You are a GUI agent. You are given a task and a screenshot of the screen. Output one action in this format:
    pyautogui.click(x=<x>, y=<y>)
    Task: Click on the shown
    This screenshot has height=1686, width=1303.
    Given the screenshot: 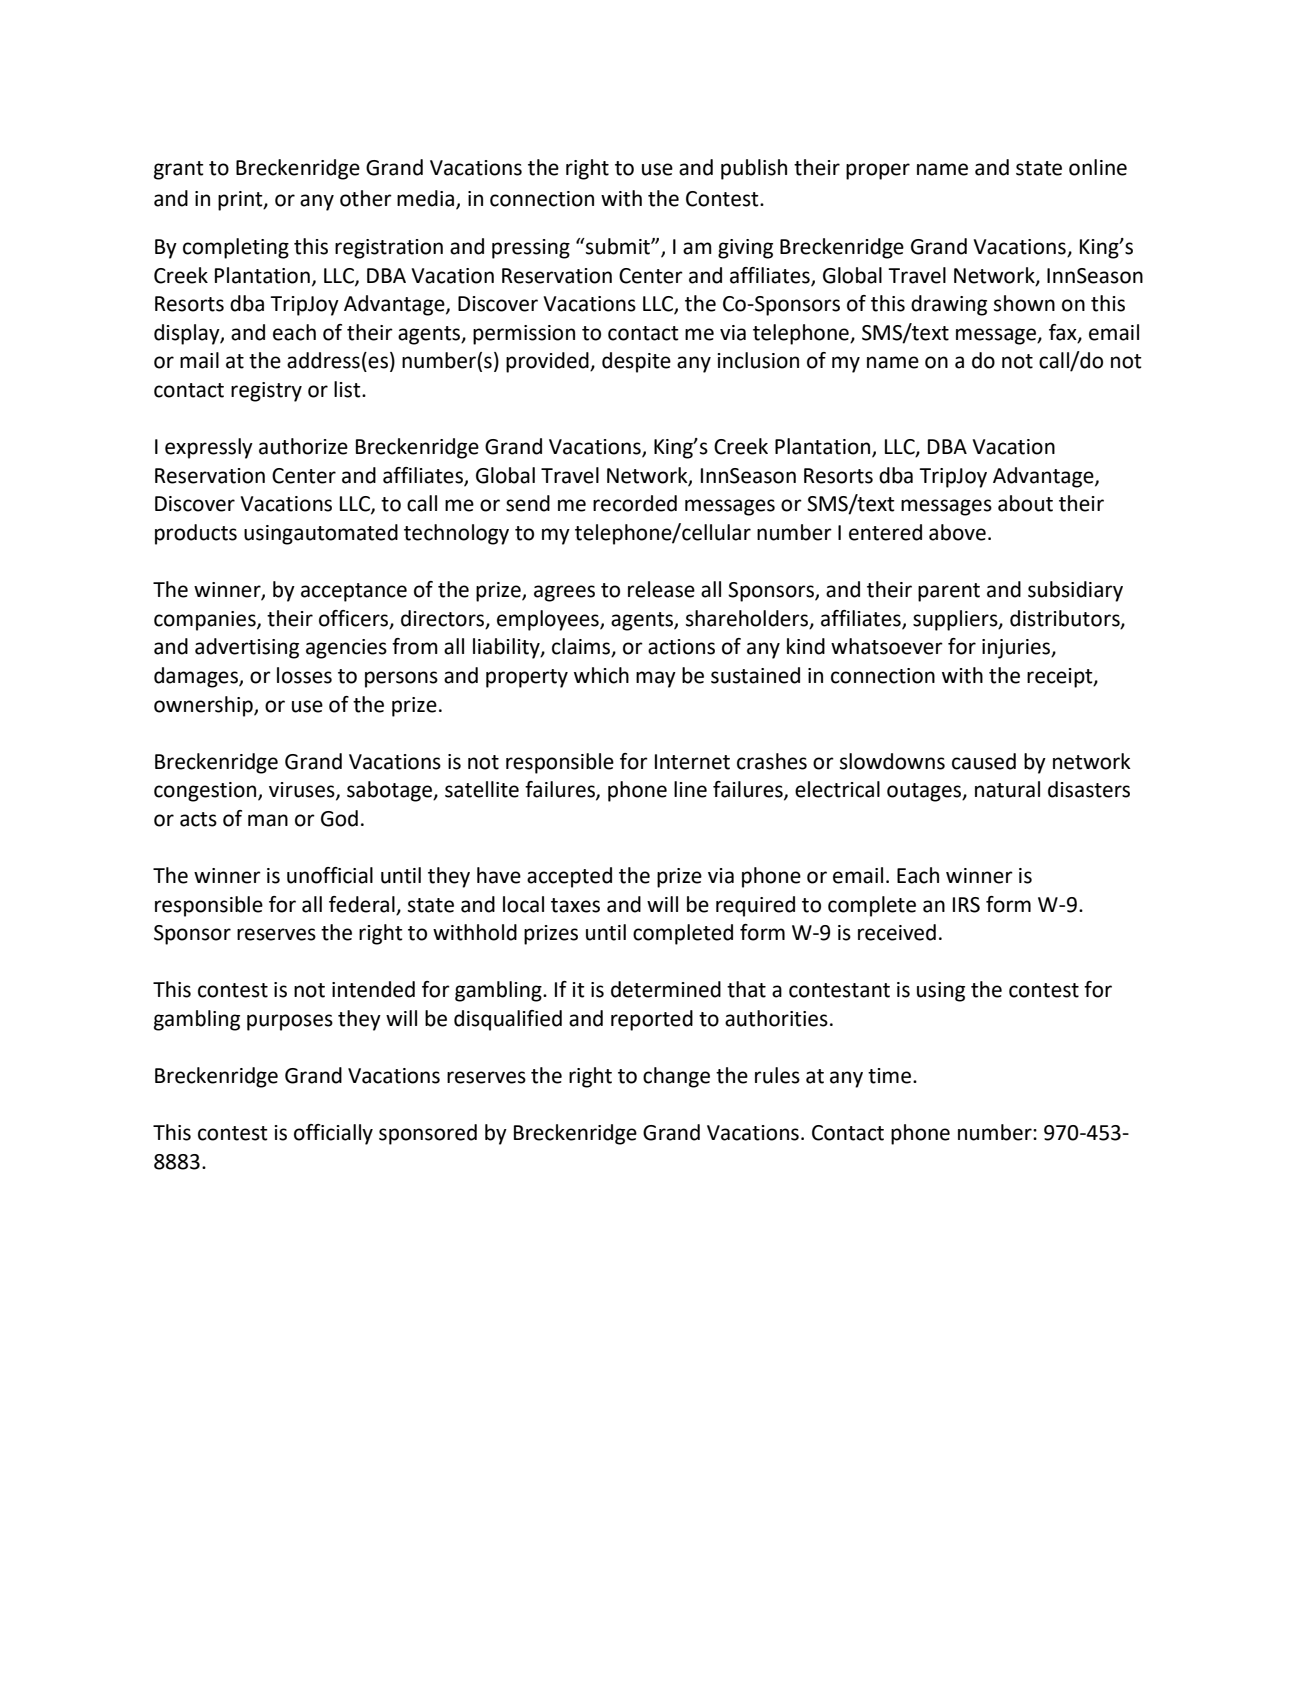 What is the action you would take?
    pyautogui.click(x=1024, y=303)
